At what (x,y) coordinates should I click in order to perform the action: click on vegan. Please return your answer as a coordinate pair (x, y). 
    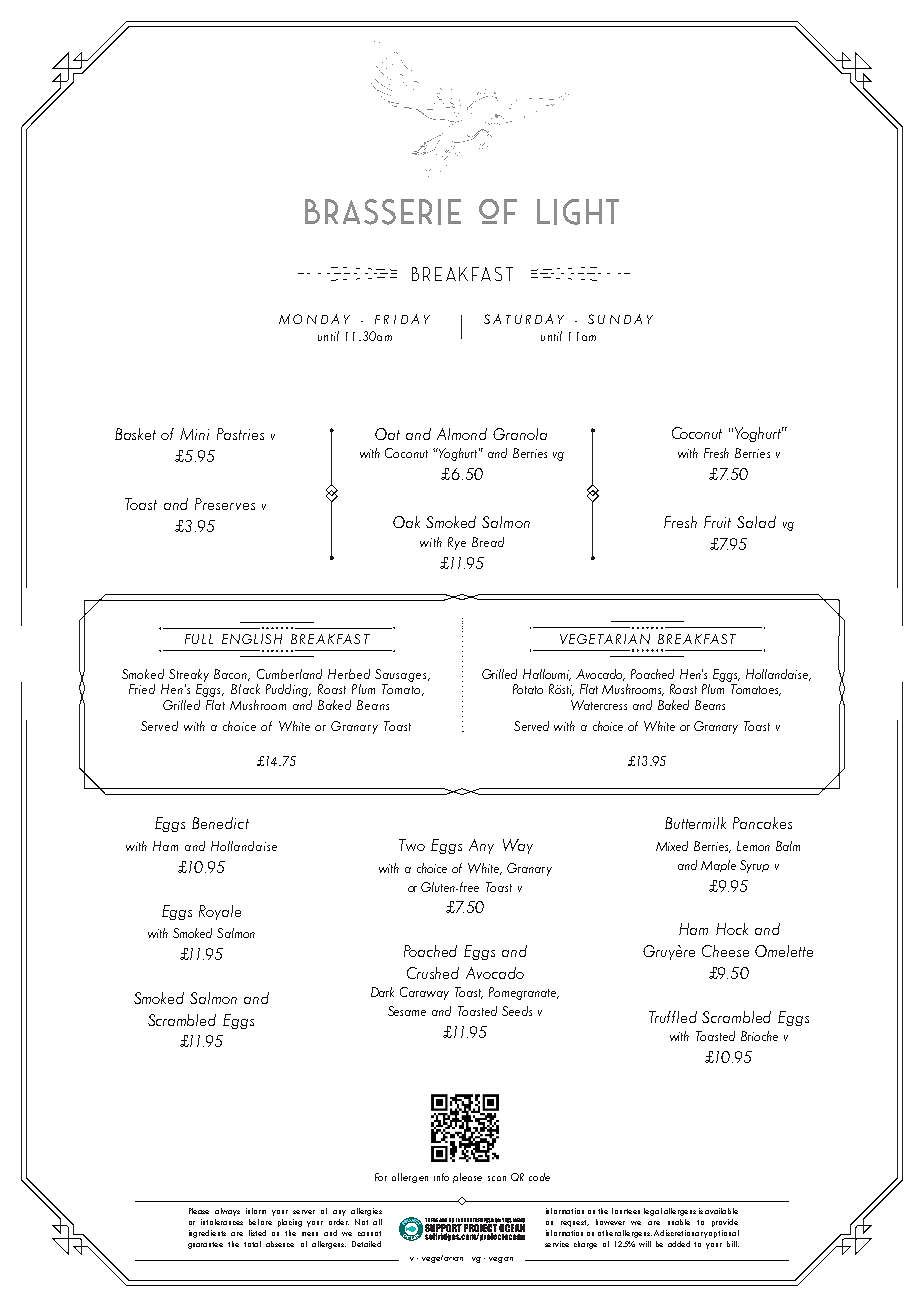
    Looking at the image, I should click on (501, 1260).
